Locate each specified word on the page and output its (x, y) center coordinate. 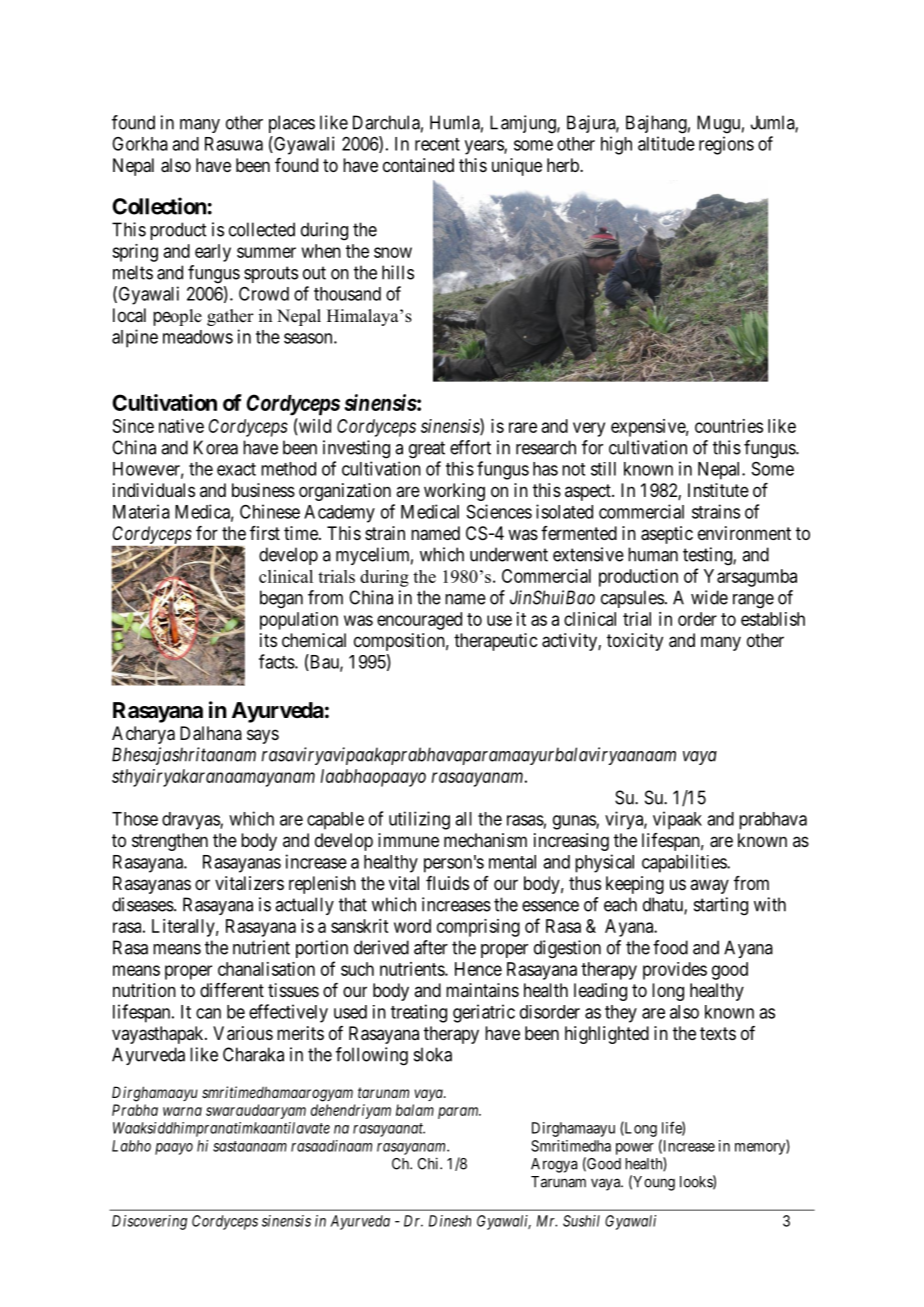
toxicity (635, 642)
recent (437, 144)
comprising (478, 928)
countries (729, 426)
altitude (666, 143)
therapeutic (495, 642)
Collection (159, 206)
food (670, 947)
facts (277, 661)
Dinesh (450, 1221)
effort (470, 447)
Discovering (149, 1222)
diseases (143, 904)
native (181, 426)
